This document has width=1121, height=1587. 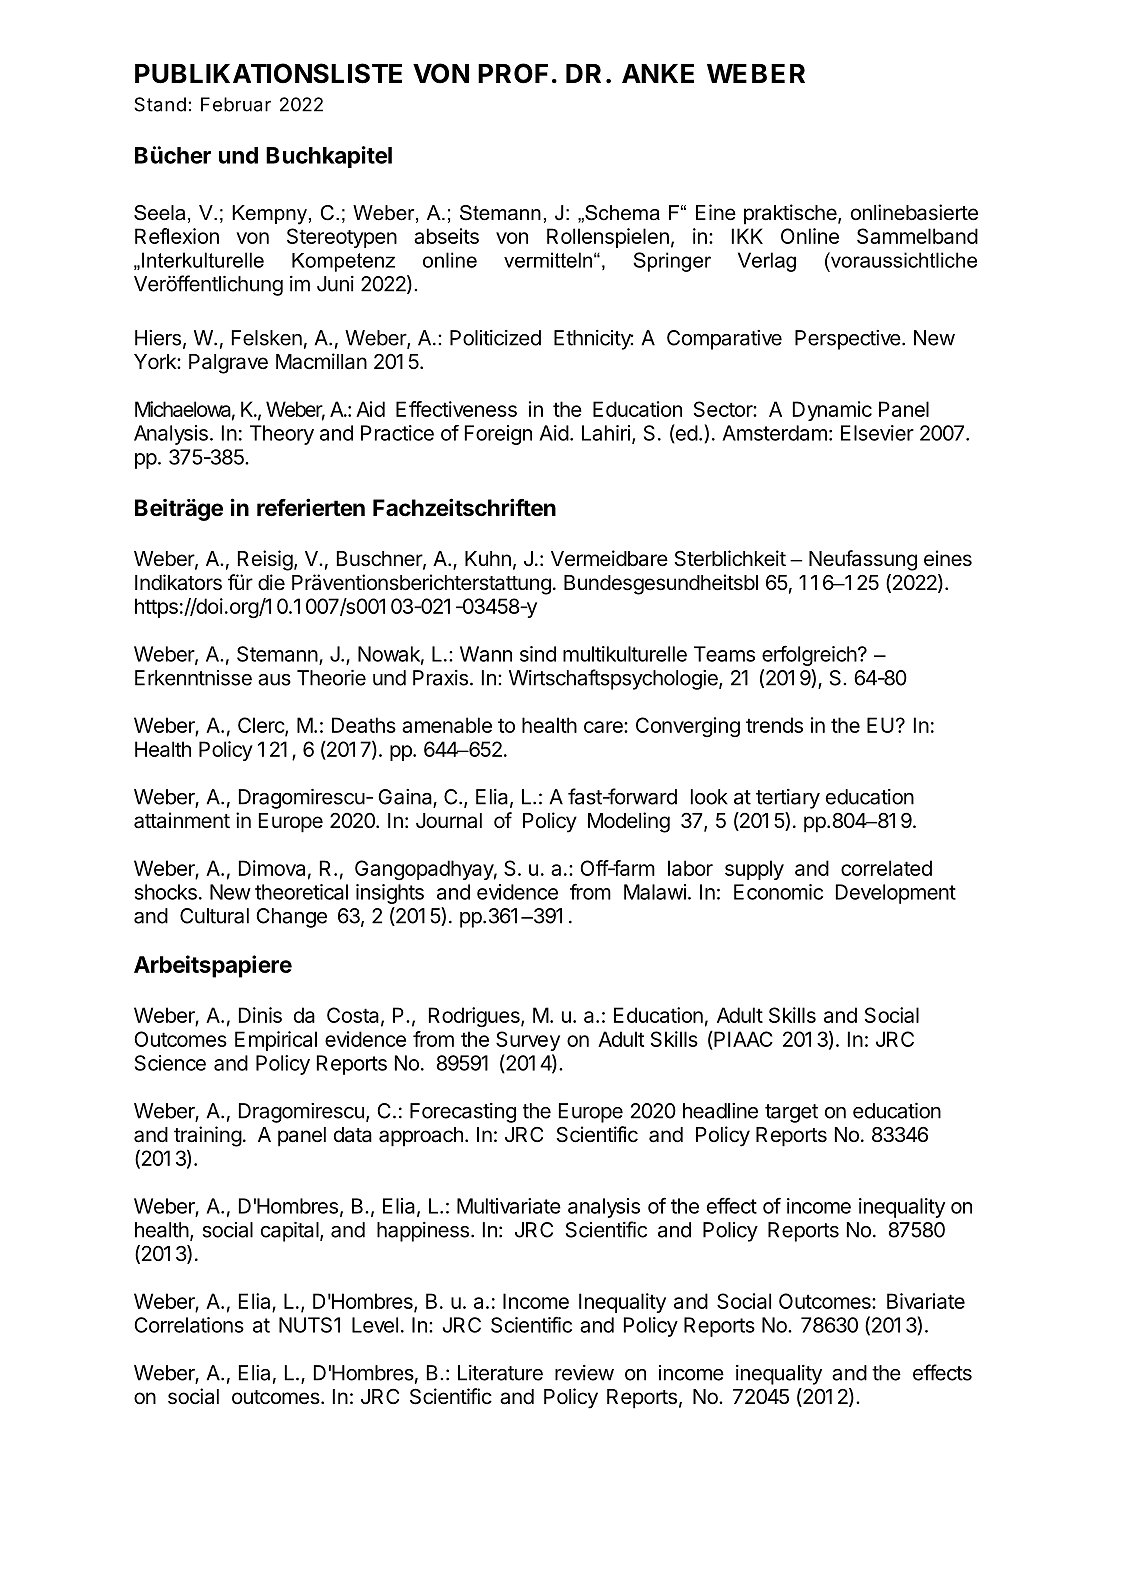 I want to click on Theorie, so click(x=331, y=678).
